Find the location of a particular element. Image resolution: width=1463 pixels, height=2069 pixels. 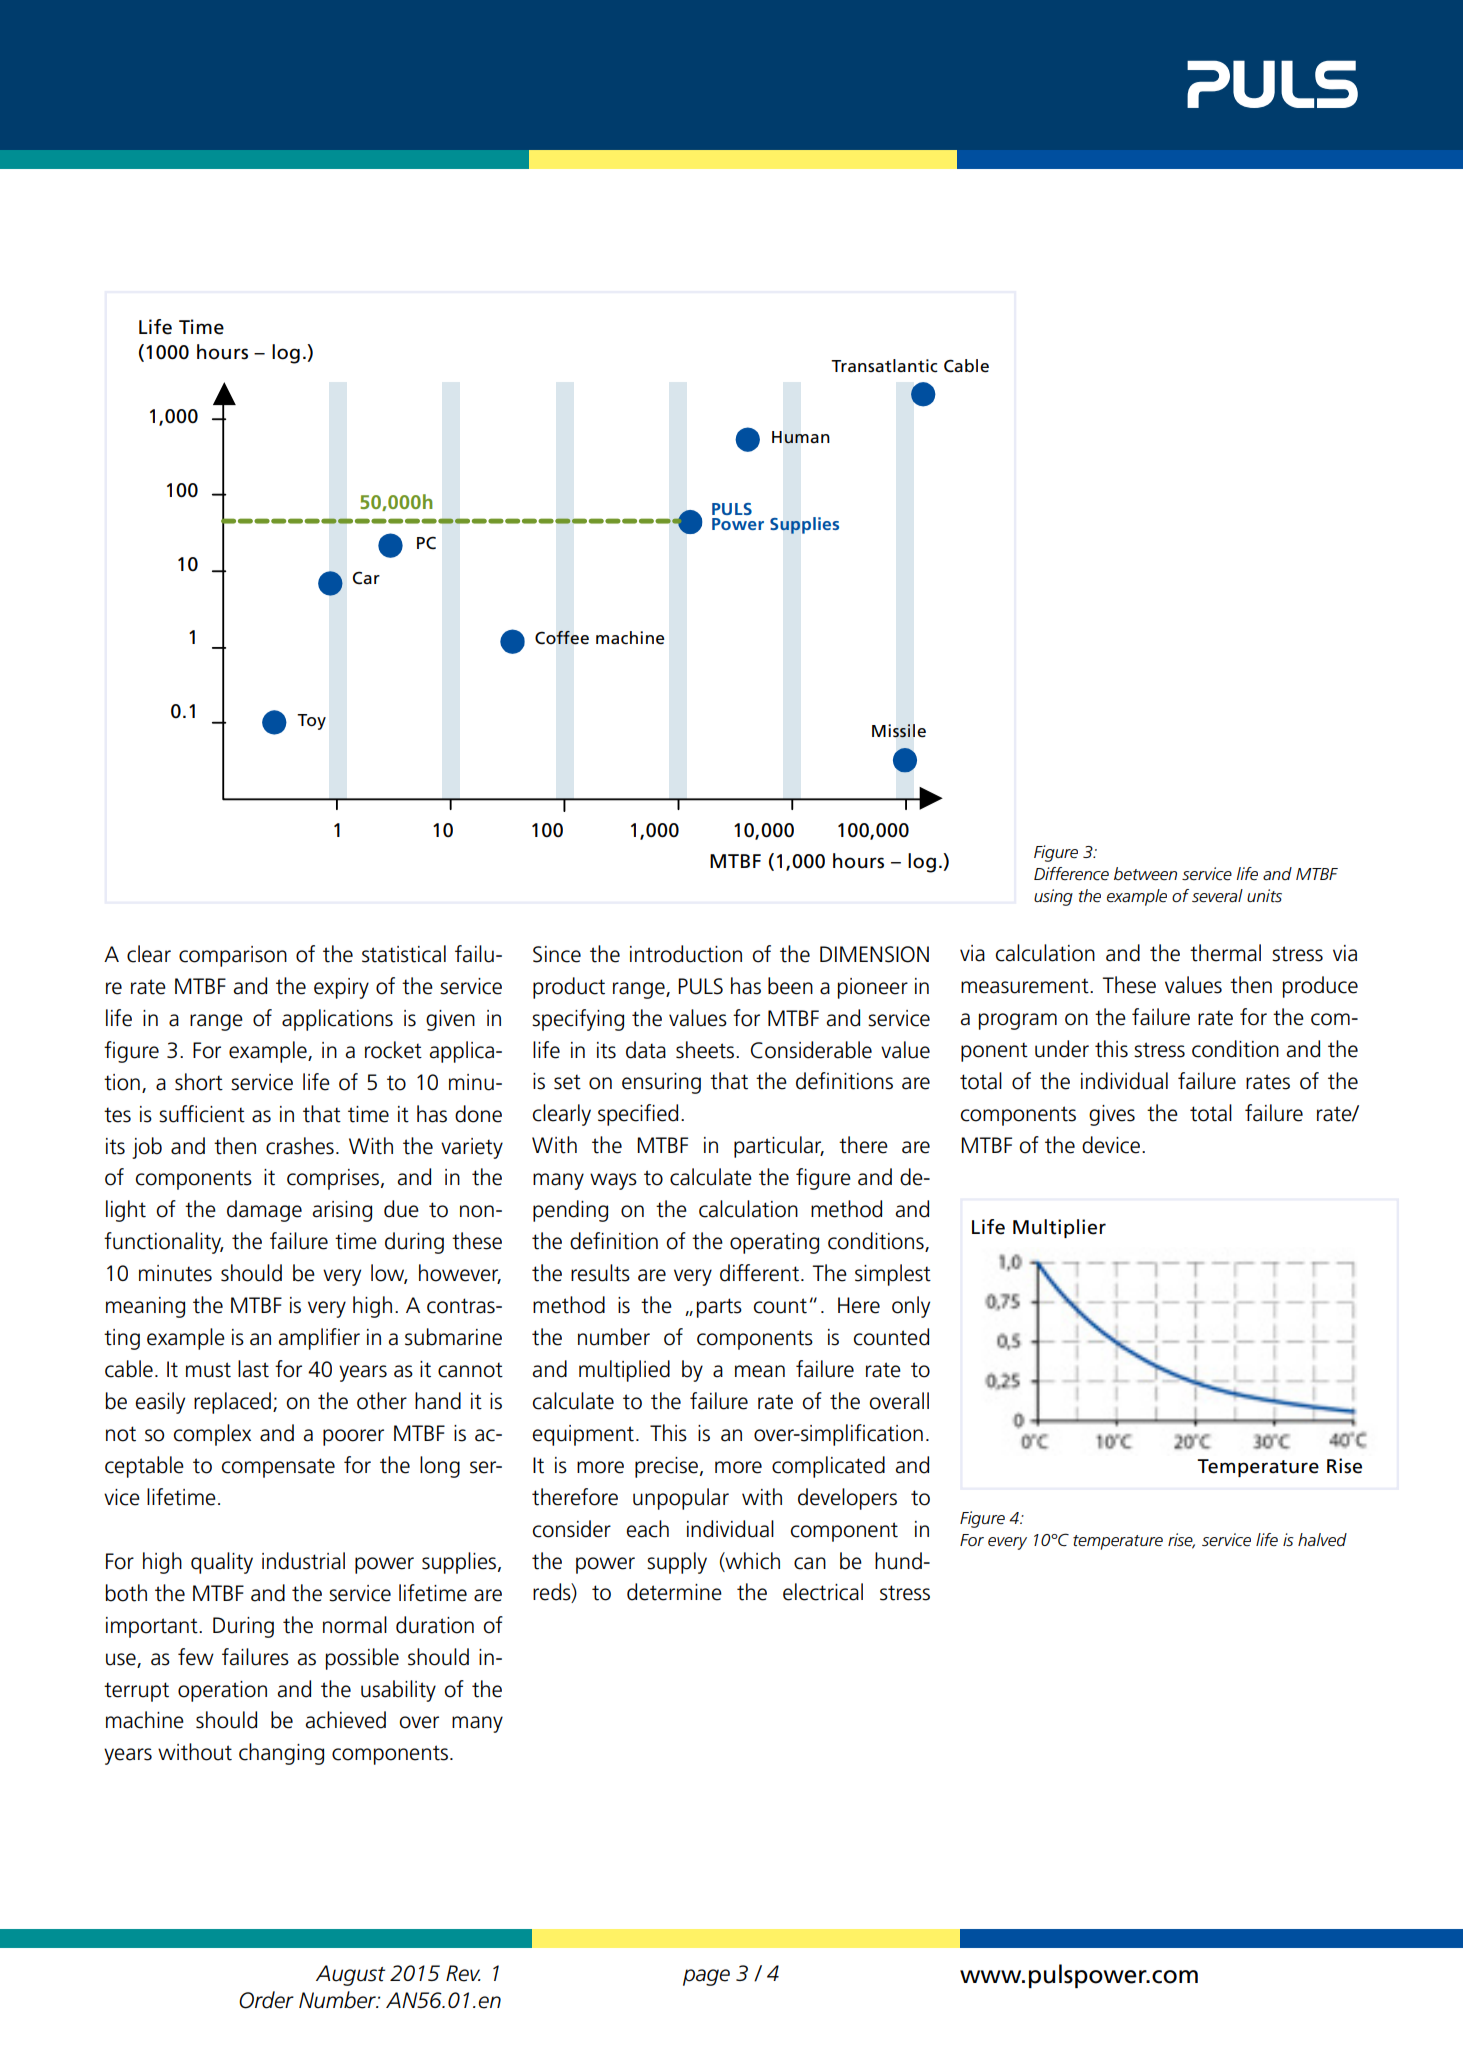

halved is located at coordinates (1322, 1540).
